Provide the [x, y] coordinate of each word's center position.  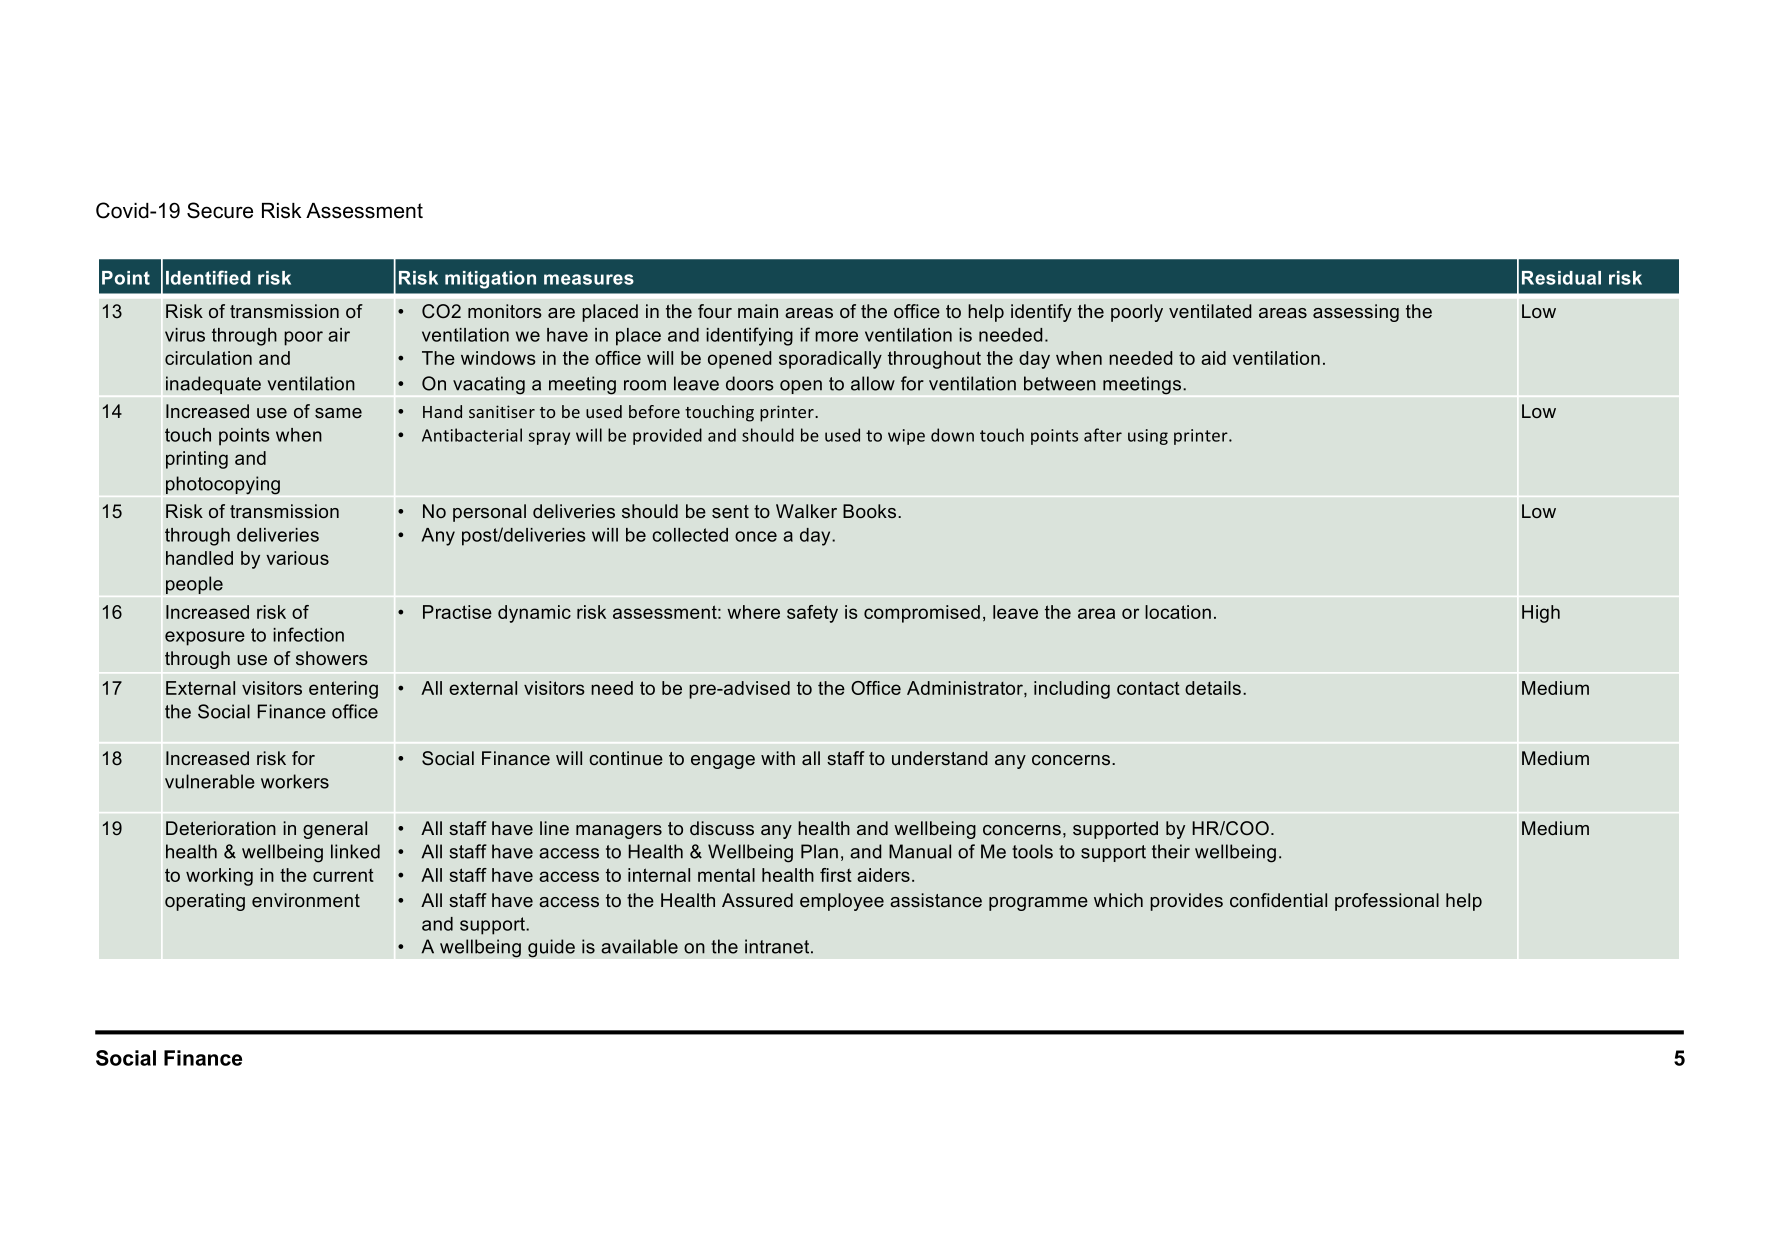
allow [873, 383]
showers [332, 658]
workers [295, 781]
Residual [1561, 278]
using [1148, 437]
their [1171, 851]
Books [871, 511]
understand [939, 758]
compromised [922, 614]
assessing [1356, 313]
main [758, 311]
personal [489, 513]
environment [306, 900]
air [339, 335]
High [1541, 614]
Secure [220, 210]
